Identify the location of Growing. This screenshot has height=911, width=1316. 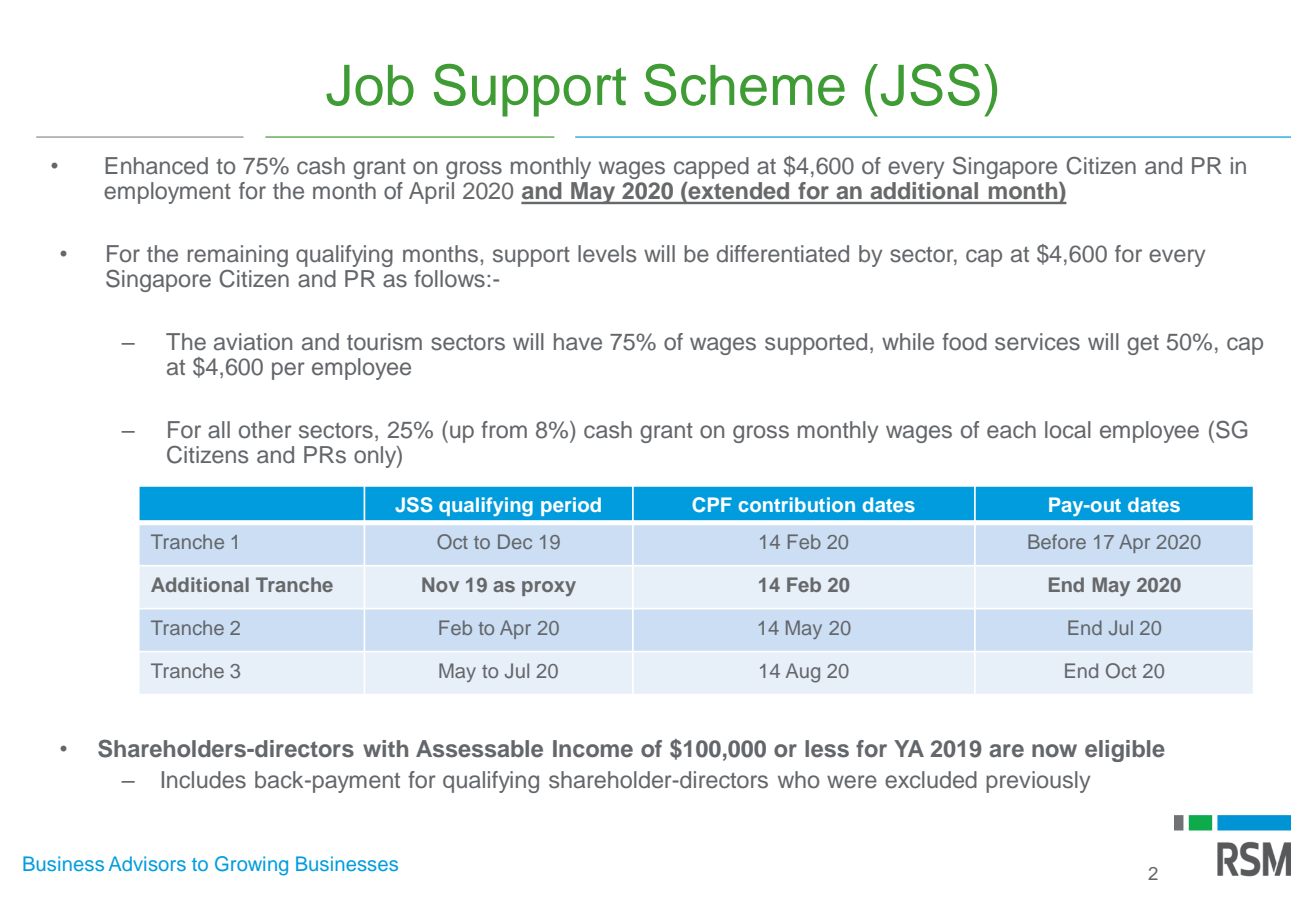
(251, 866).
